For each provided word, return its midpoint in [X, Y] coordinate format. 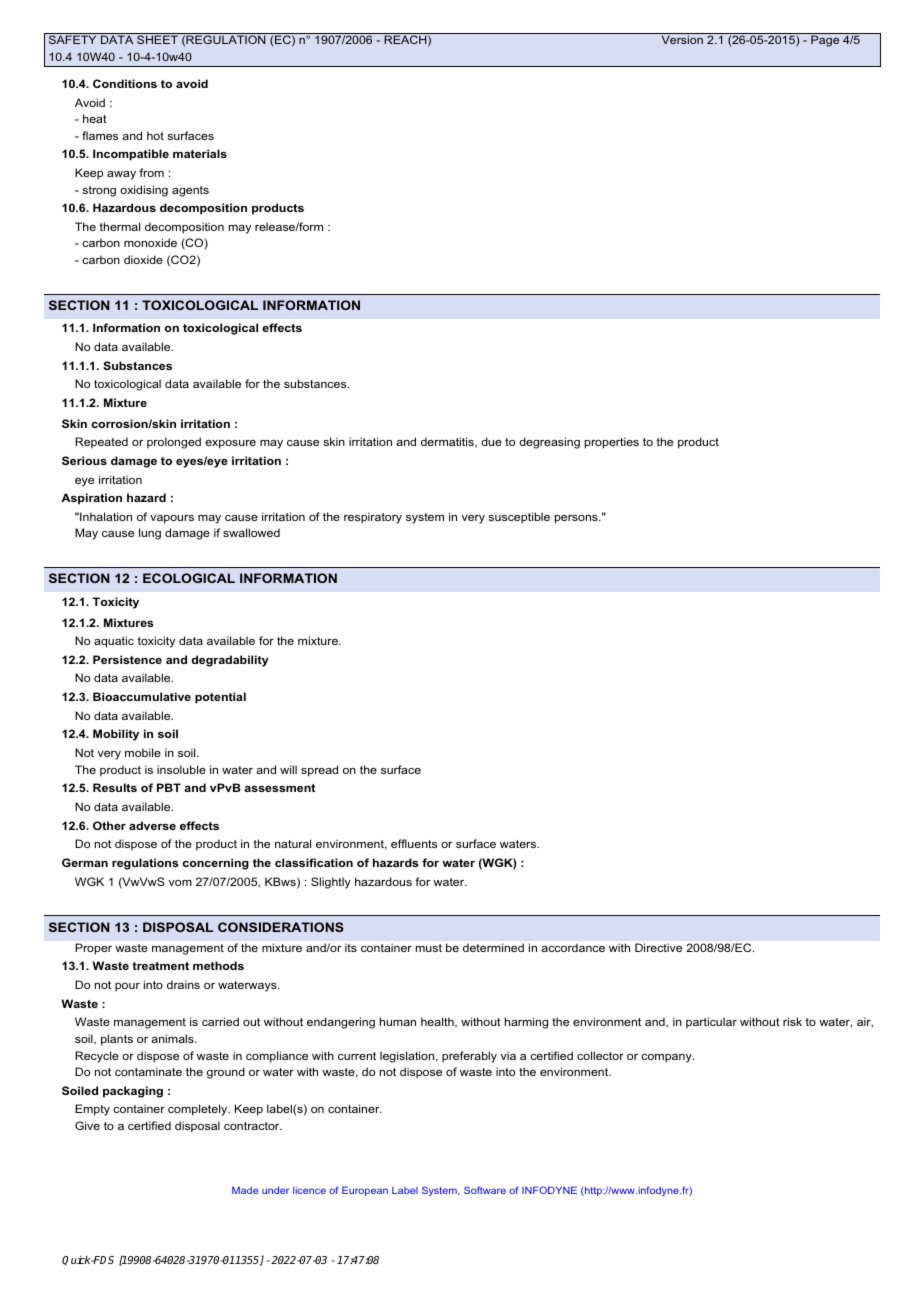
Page [825, 41]
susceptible [519, 518]
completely [199, 1110]
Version [682, 39]
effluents [414, 843]
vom [180, 883]
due [491, 441]
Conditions [125, 83]
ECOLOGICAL [189, 578]
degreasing [549, 443]
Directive [658, 947]
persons [577, 519]
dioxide [143, 259]
